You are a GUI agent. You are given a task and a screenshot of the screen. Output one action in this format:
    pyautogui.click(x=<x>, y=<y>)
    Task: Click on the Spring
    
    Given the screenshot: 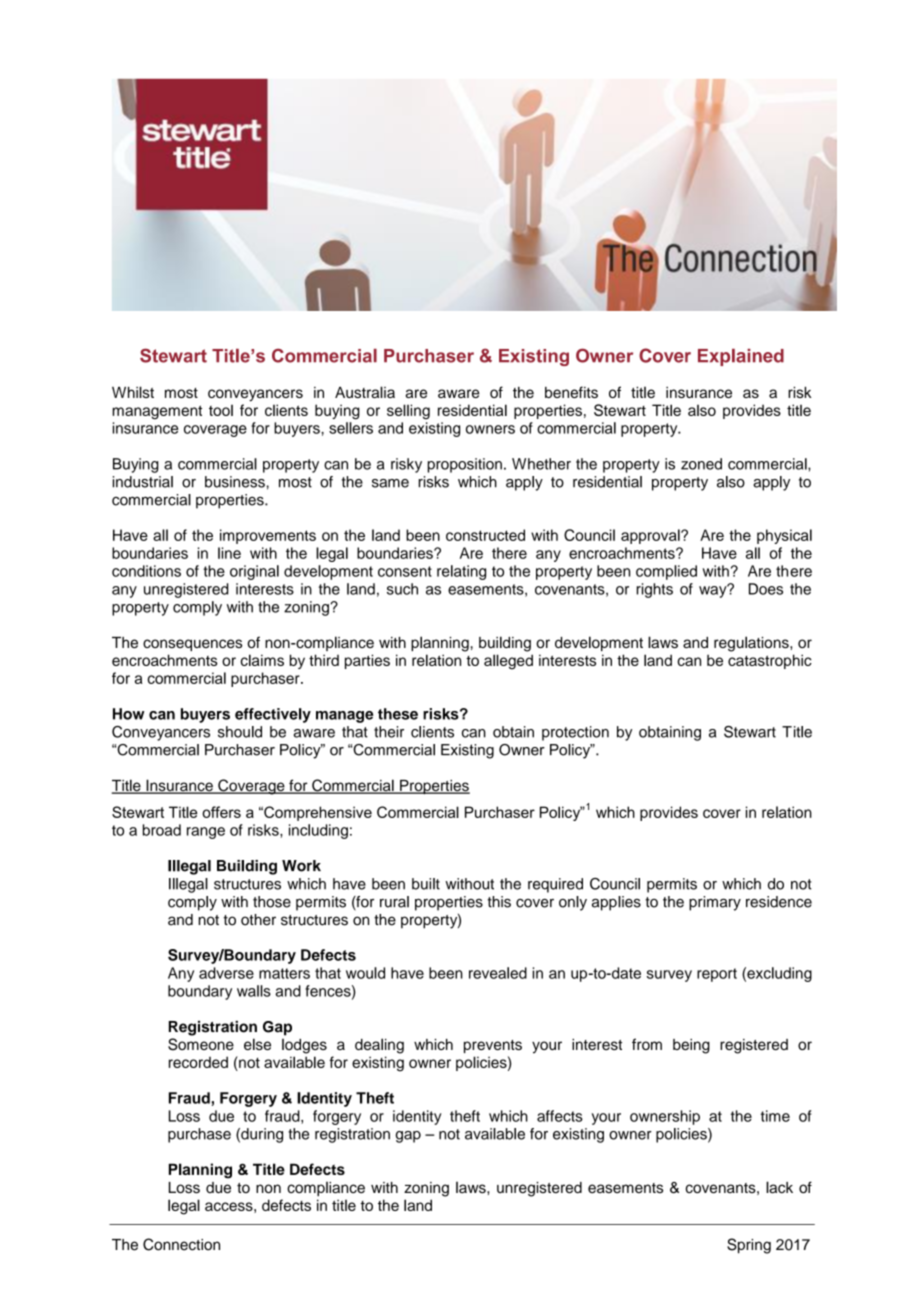 What is the action you would take?
    pyautogui.click(x=749, y=1246)
